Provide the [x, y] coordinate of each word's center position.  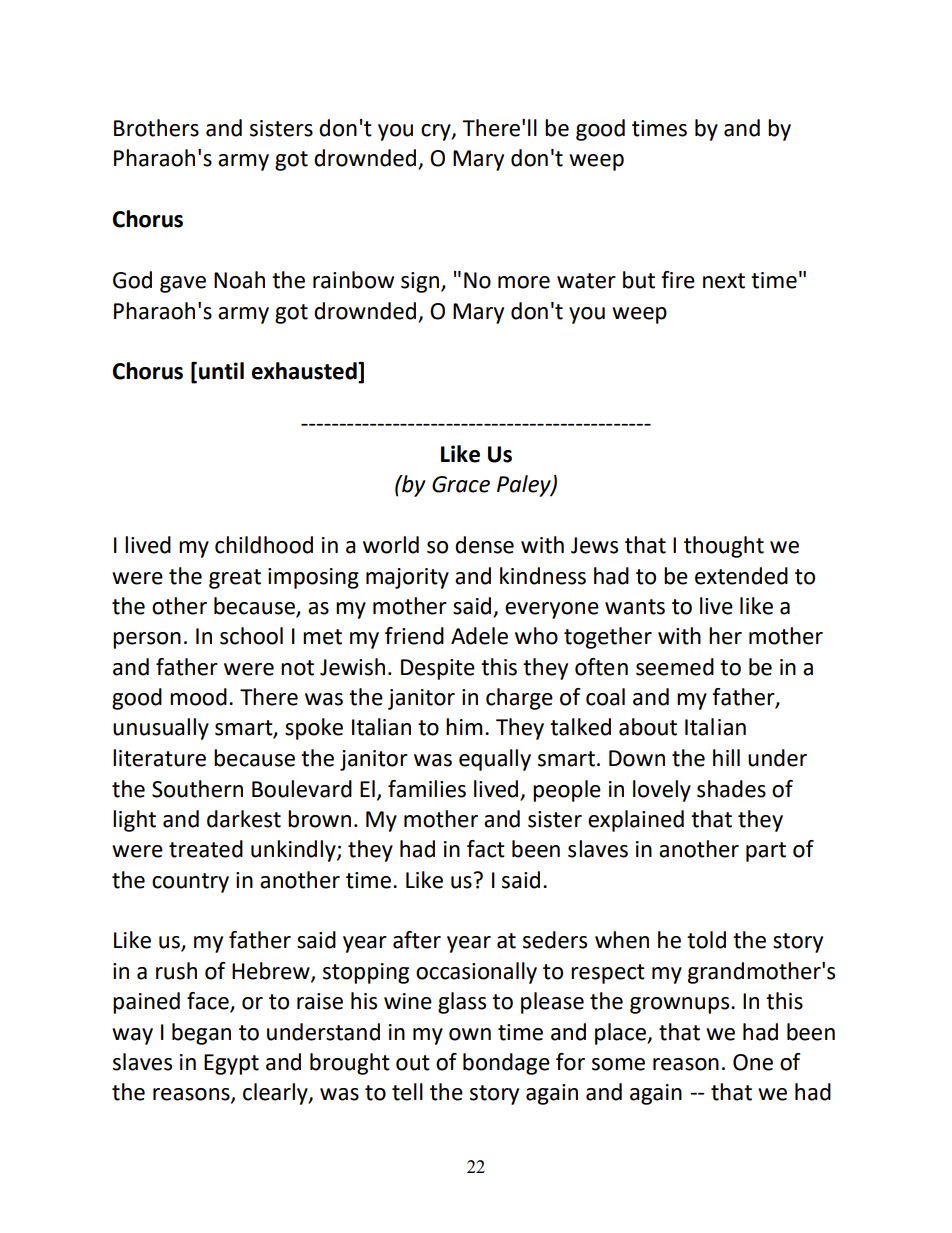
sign [421, 282]
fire [678, 280]
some [618, 1064]
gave [183, 284]
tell [407, 1092]
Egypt [231, 1064]
